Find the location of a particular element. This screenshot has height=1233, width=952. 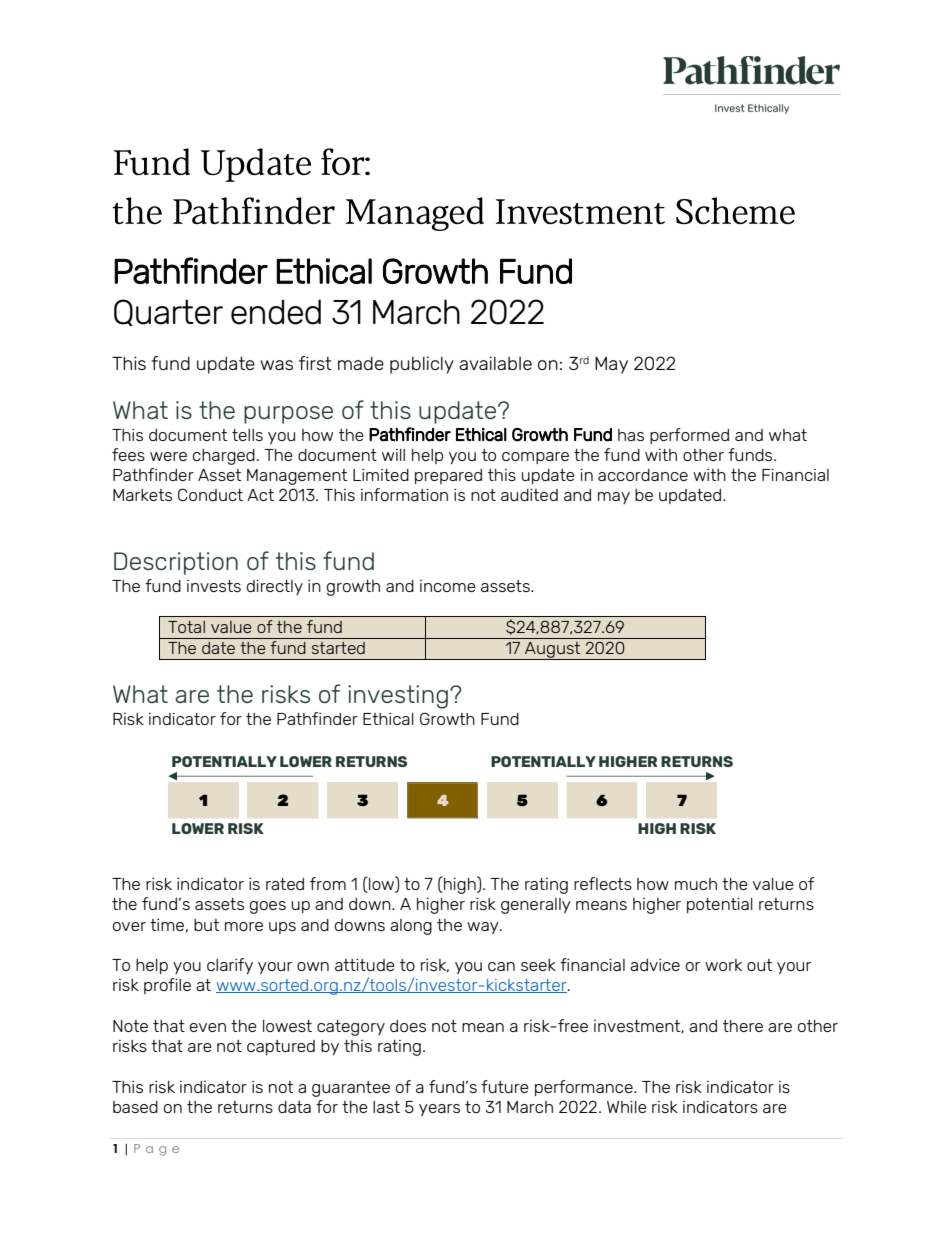

Conduct is located at coordinates (210, 494).
